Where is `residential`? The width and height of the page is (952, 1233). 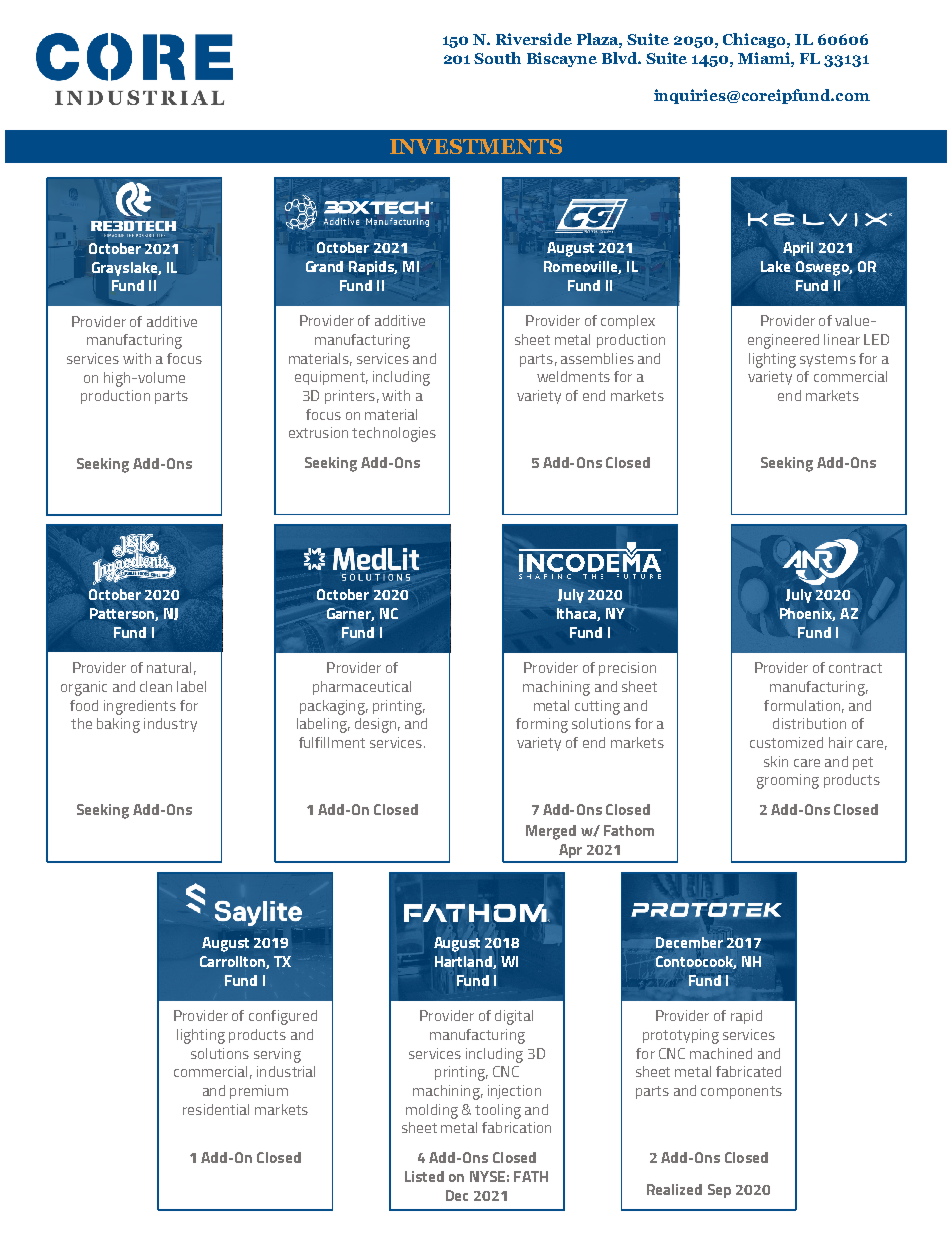 residential is located at coordinates (216, 1109).
